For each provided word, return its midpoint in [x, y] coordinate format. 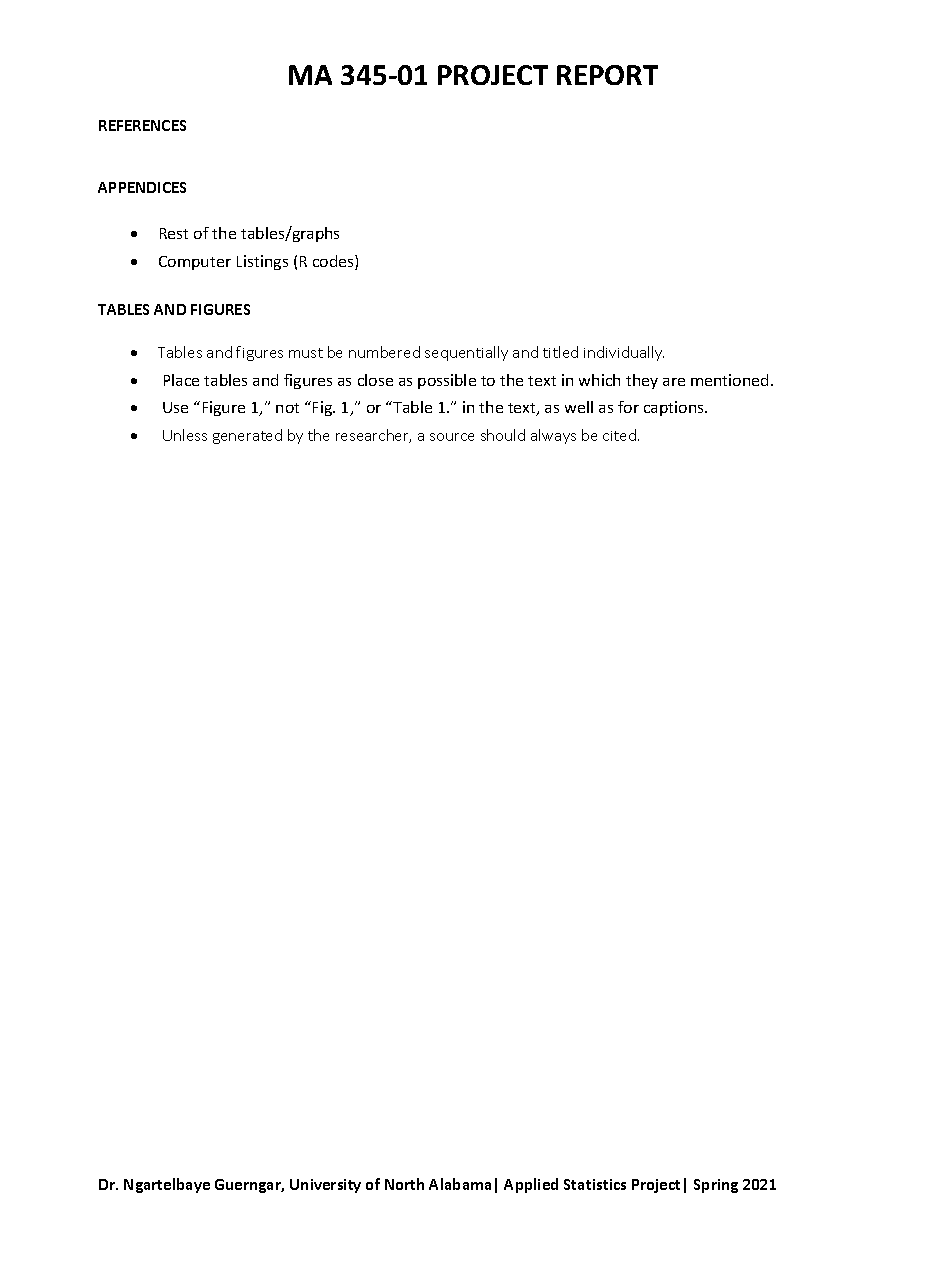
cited [619, 435]
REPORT [607, 75]
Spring [716, 1186]
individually [624, 353]
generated [247, 436]
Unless [185, 435]
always [553, 436]
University [325, 1186]
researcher [373, 436]
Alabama [460, 1184]
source [452, 437]
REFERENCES [142, 125]
